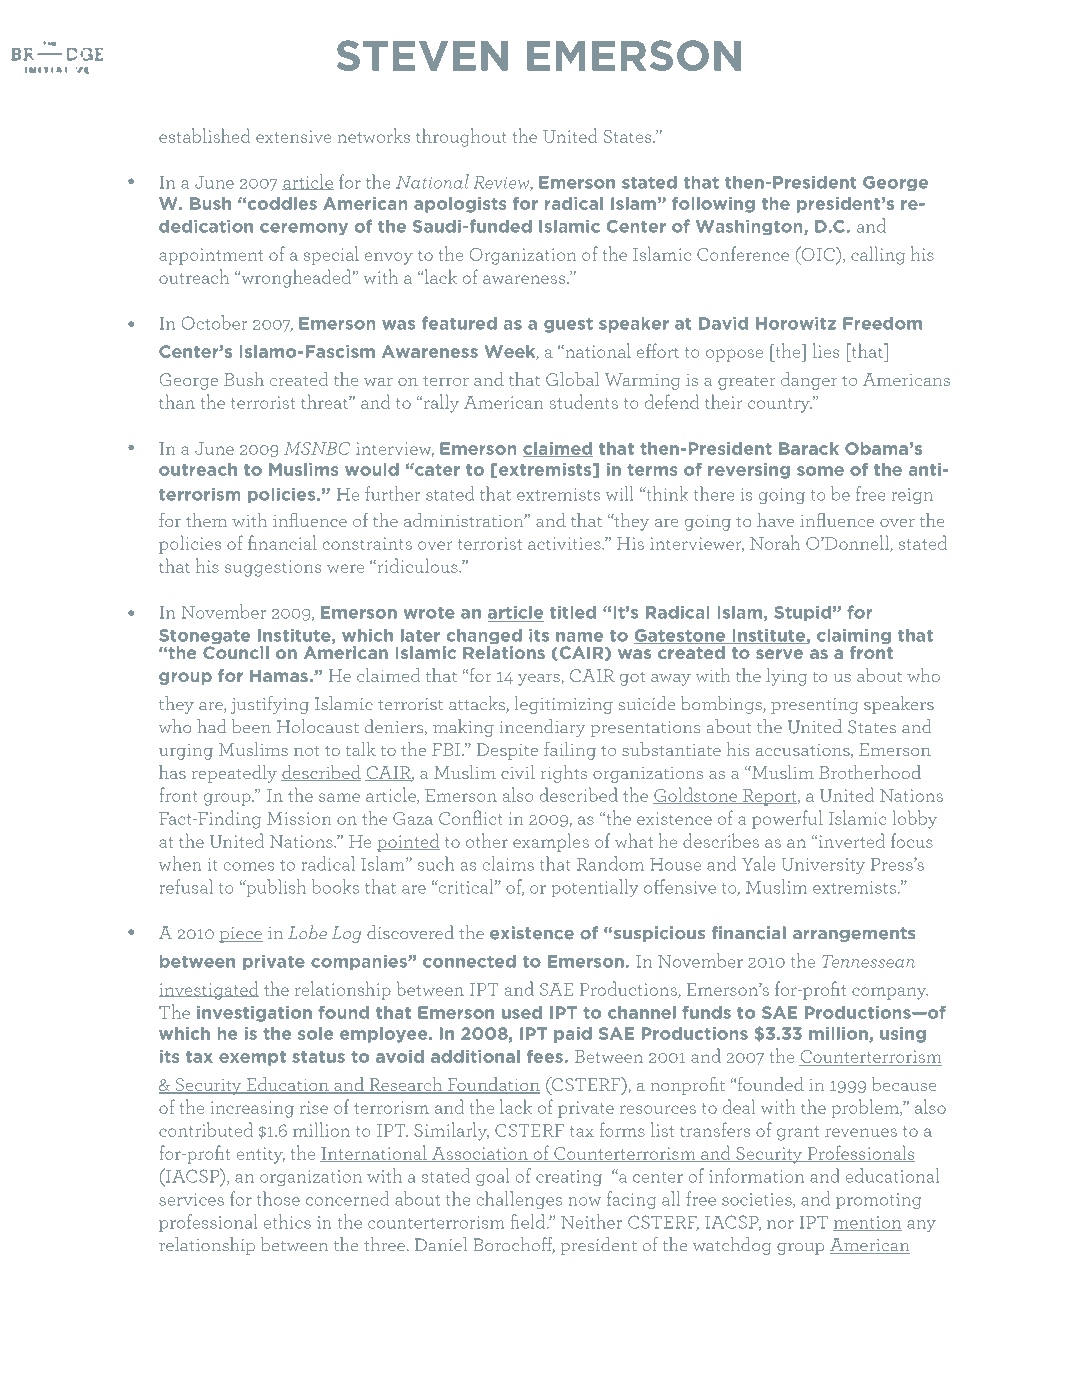 This image has height=1396, width=1079. What do you see at coordinates (278, 1198) in the image?
I see `those` at bounding box center [278, 1198].
